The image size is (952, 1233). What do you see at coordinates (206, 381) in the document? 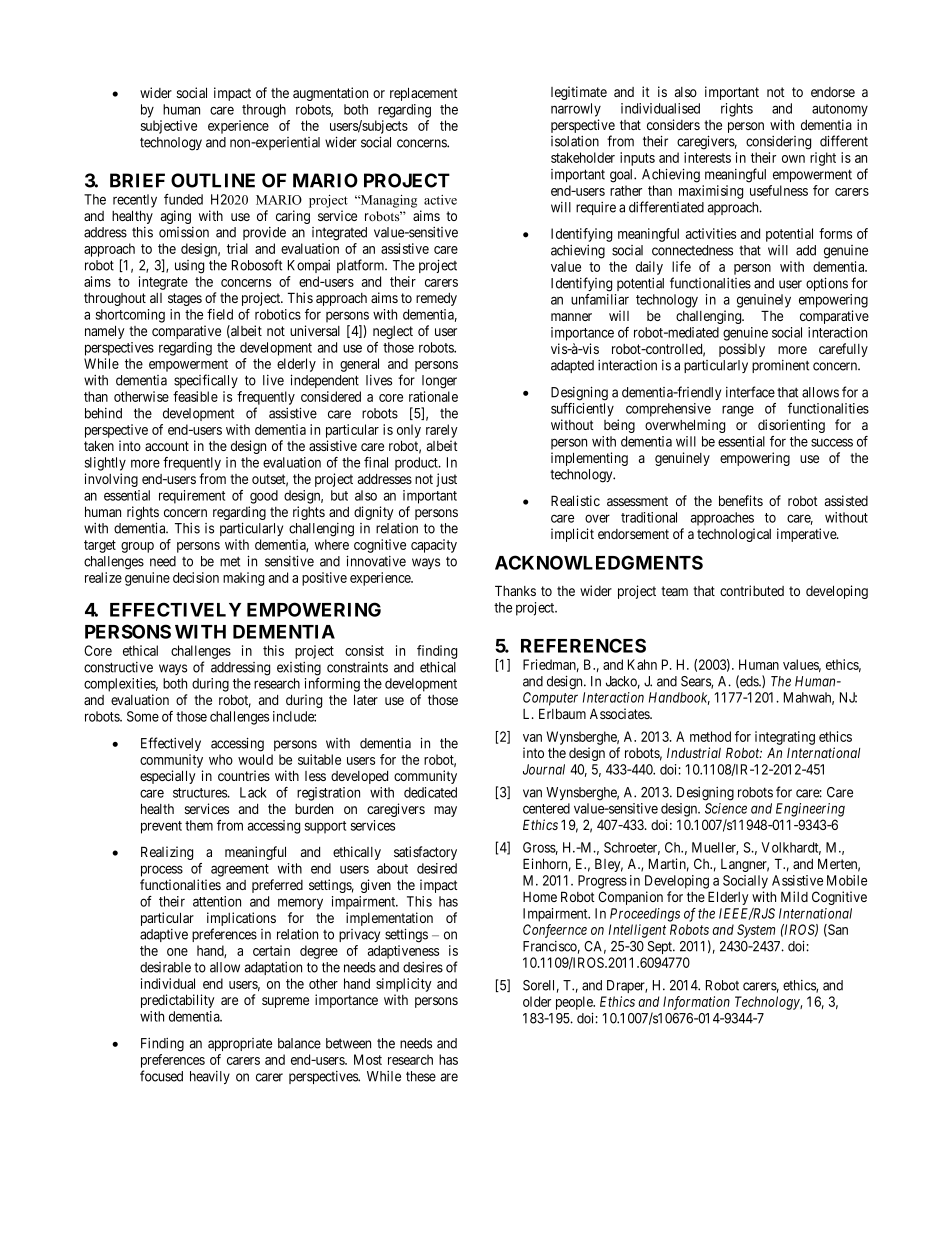
I see `specifically` at bounding box center [206, 381].
